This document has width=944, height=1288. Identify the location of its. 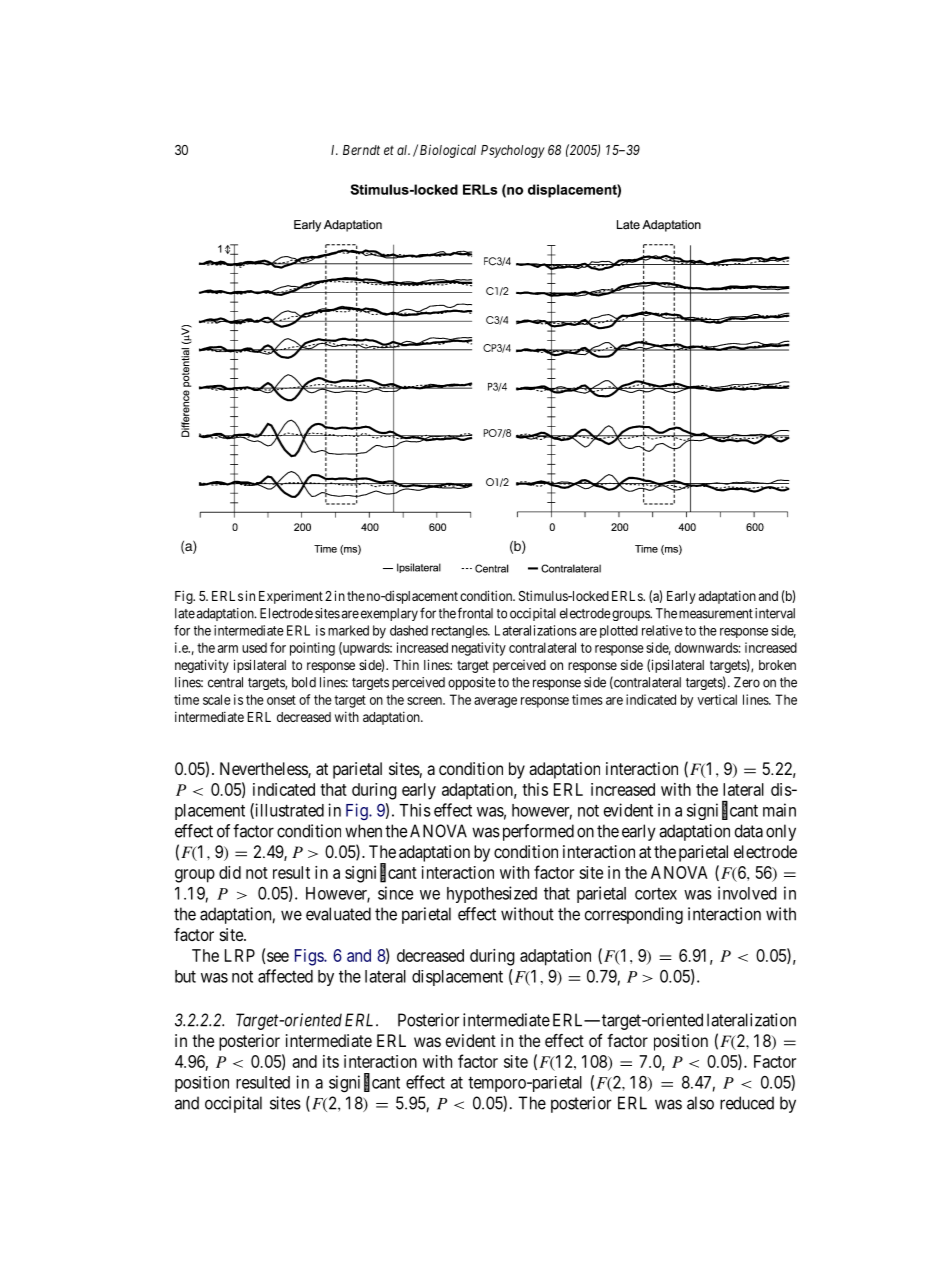
(331, 1061).
